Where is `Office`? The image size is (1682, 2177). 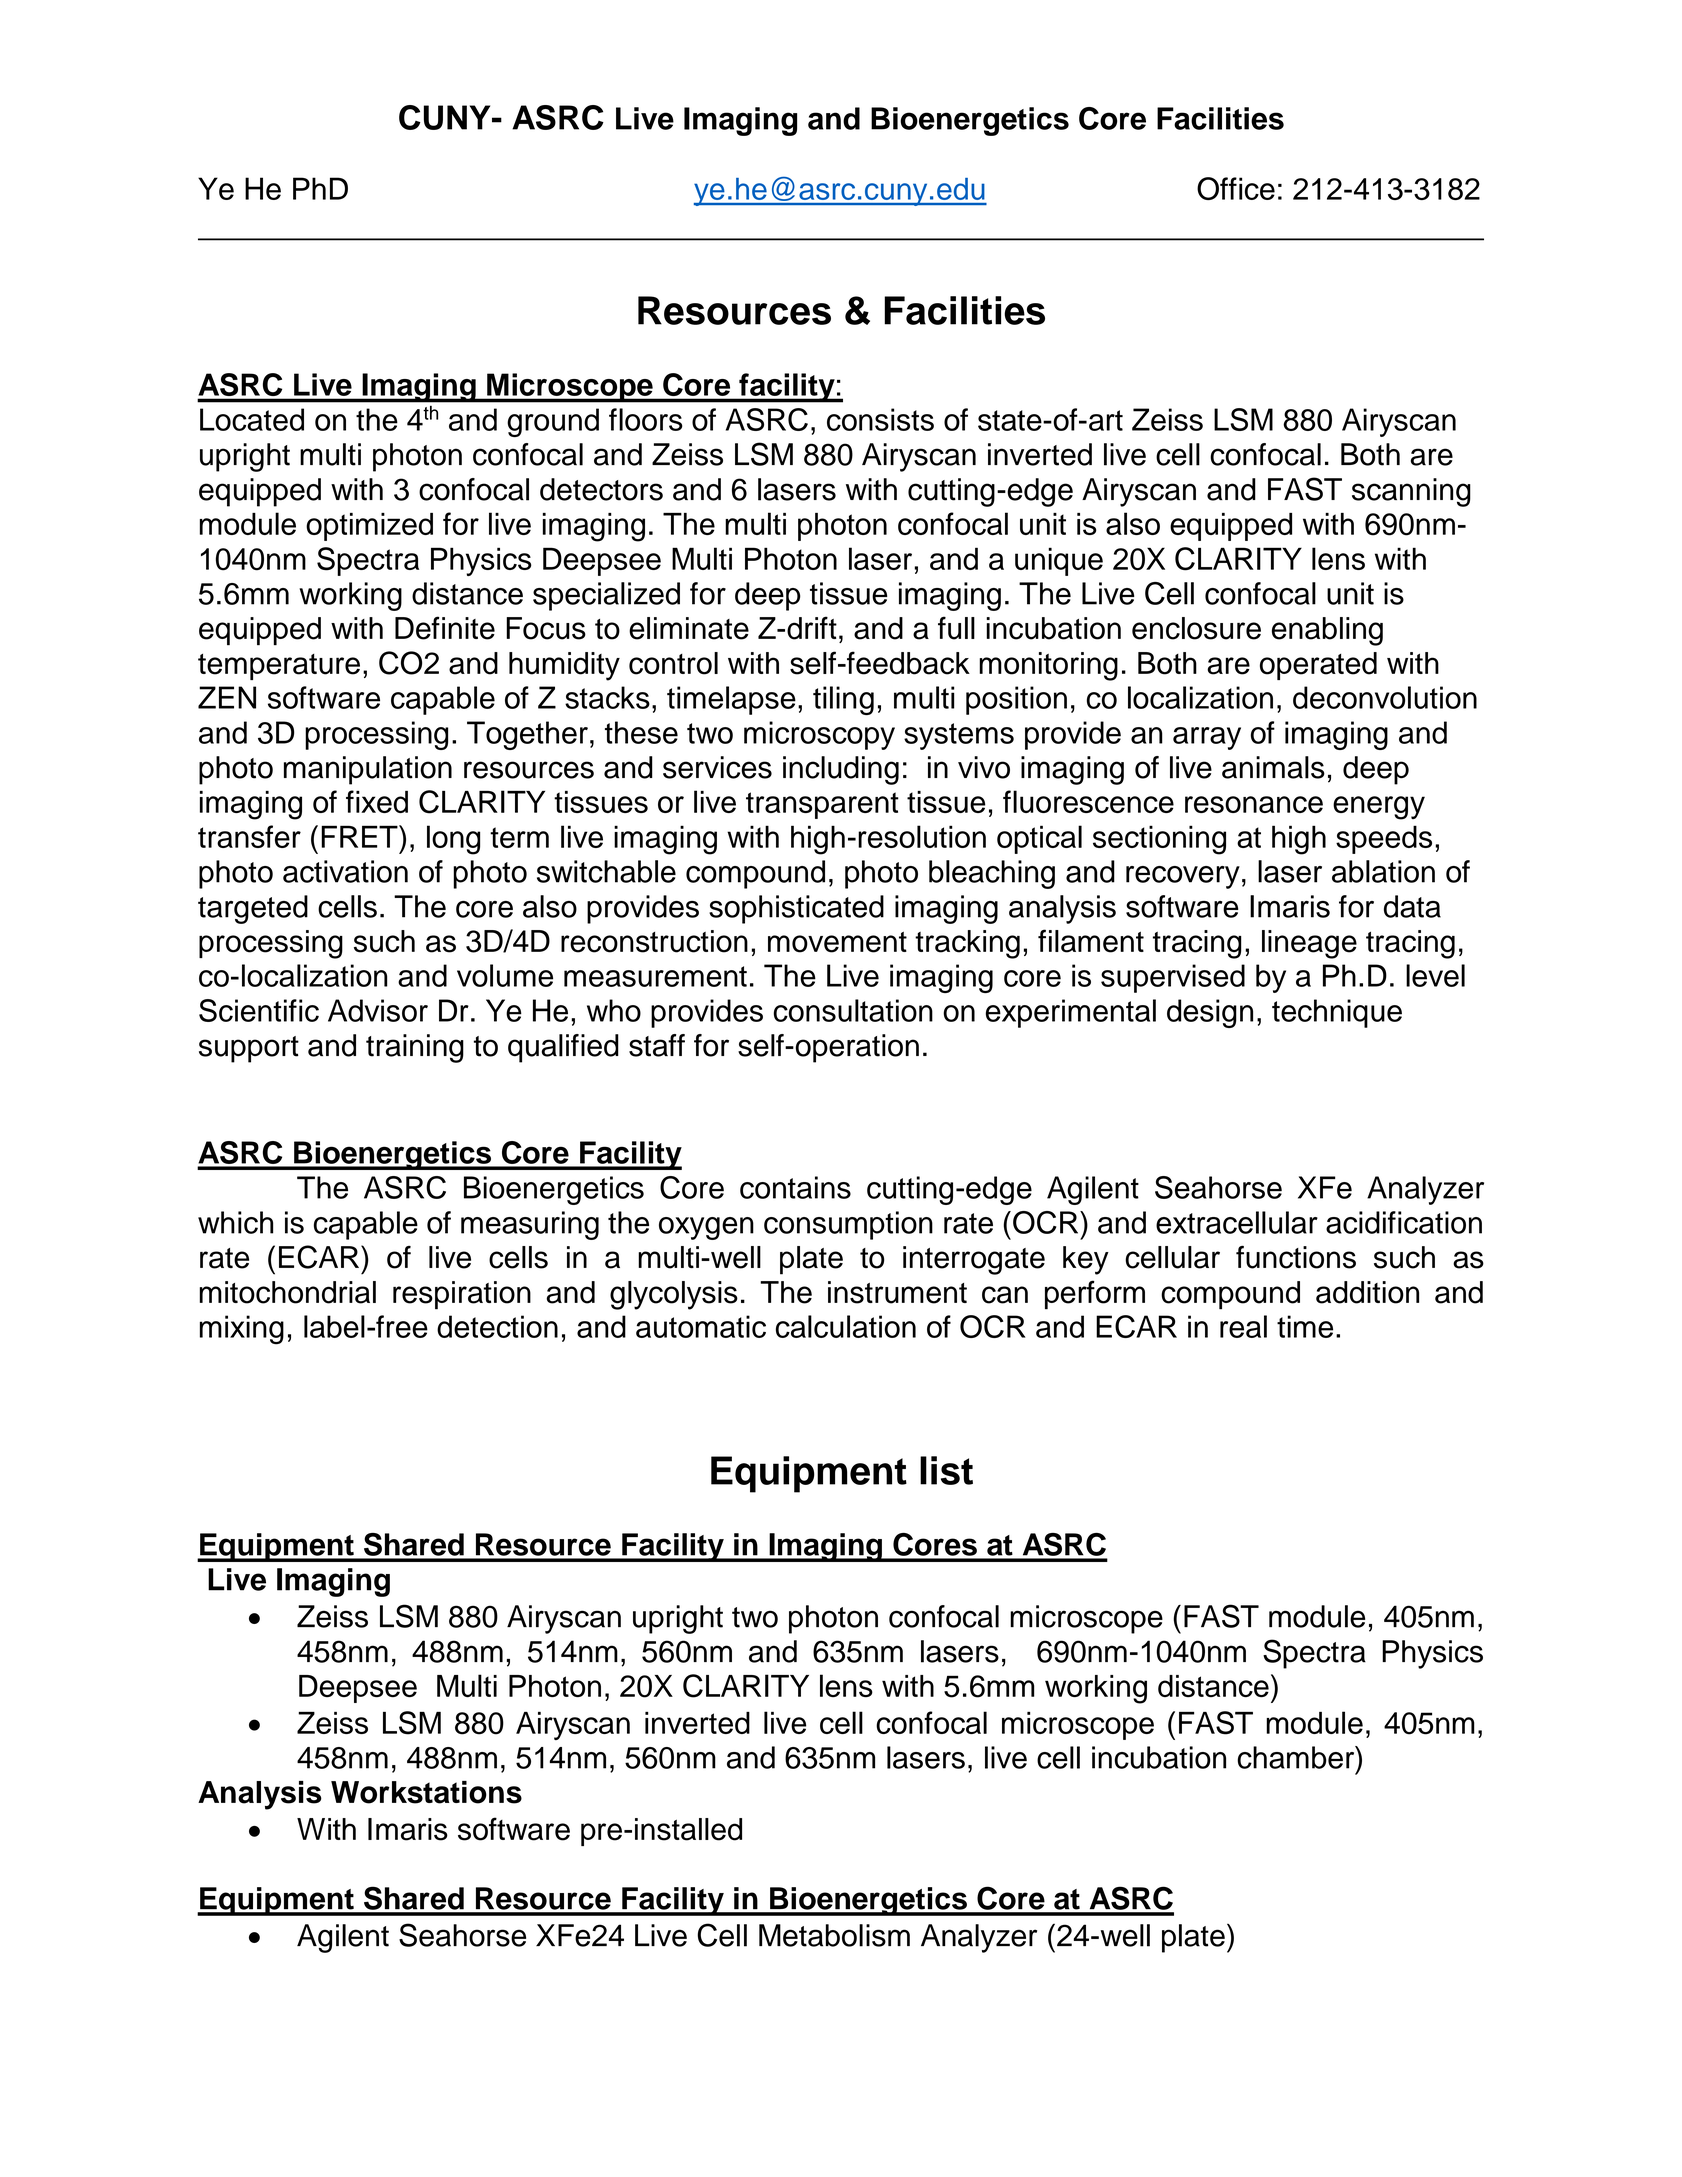
Office is located at coordinates (1236, 188).
